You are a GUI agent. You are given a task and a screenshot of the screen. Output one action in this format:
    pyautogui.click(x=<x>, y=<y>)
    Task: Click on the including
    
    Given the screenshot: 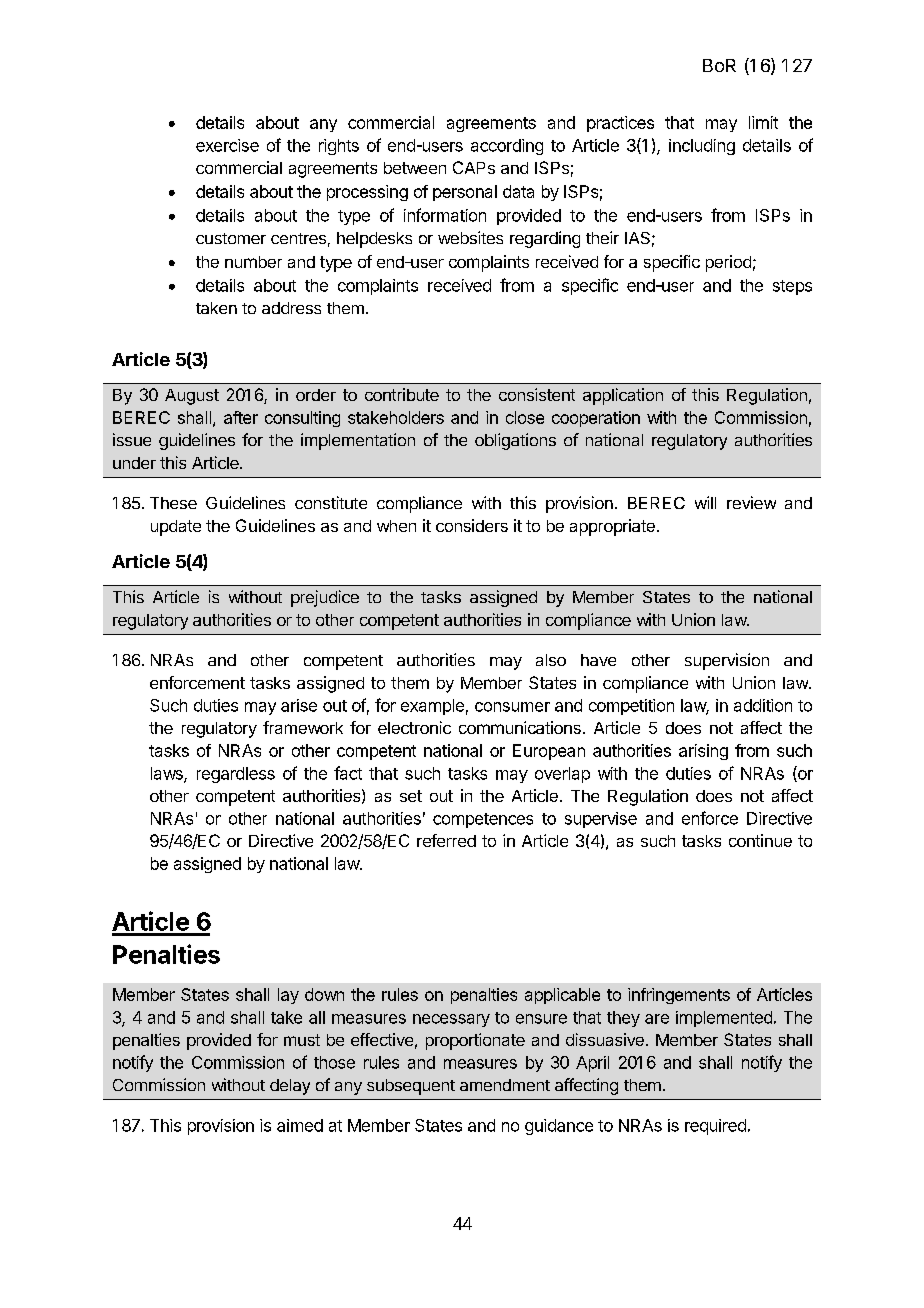 What is the action you would take?
    pyautogui.click(x=702, y=147)
